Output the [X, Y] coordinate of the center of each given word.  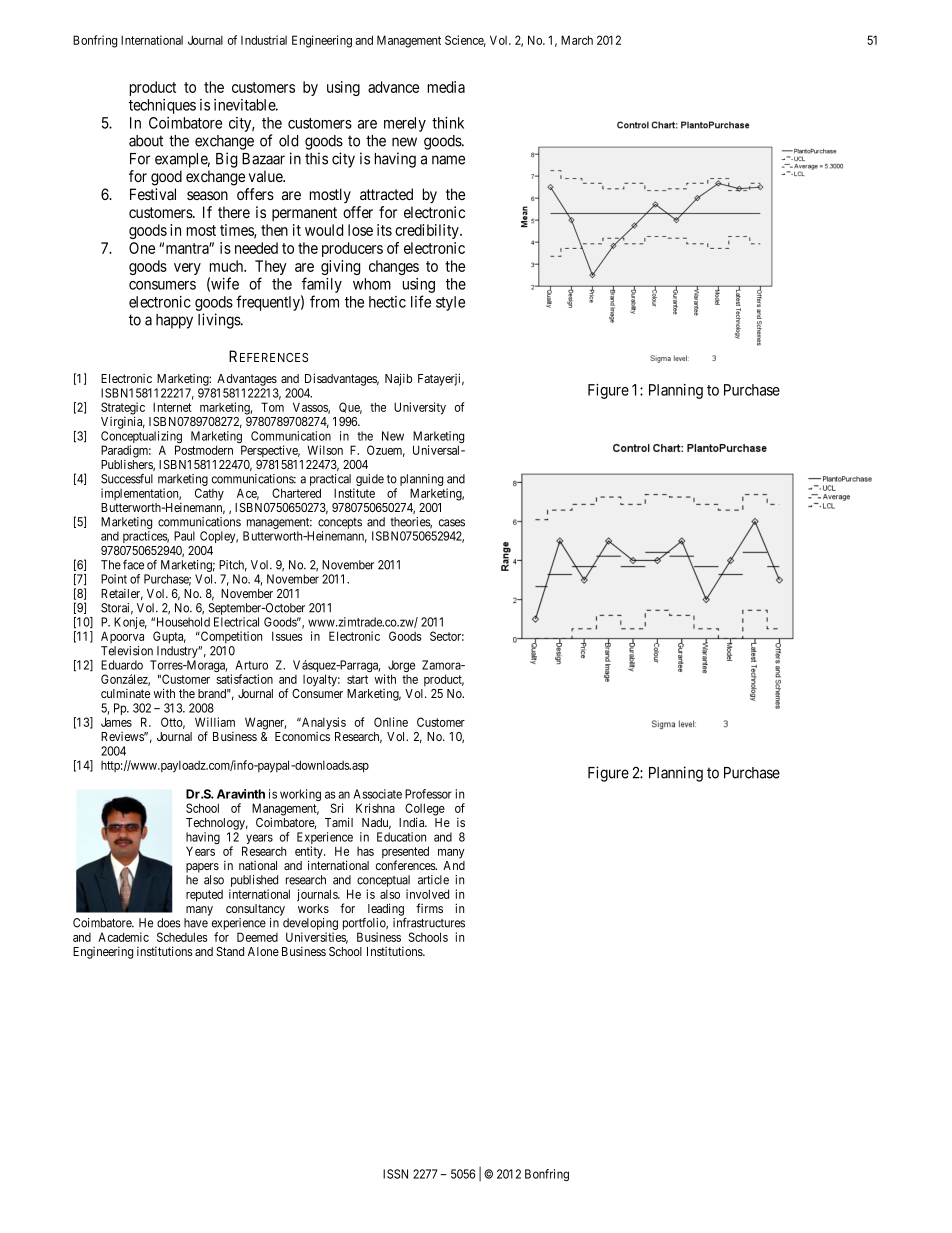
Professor [428, 794]
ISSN [395, 1174]
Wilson [325, 450]
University [420, 408]
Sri [336, 808]
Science [465, 41]
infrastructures [429, 923]
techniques [162, 106]
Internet [172, 407]
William [215, 722]
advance [393, 87]
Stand [230, 951]
